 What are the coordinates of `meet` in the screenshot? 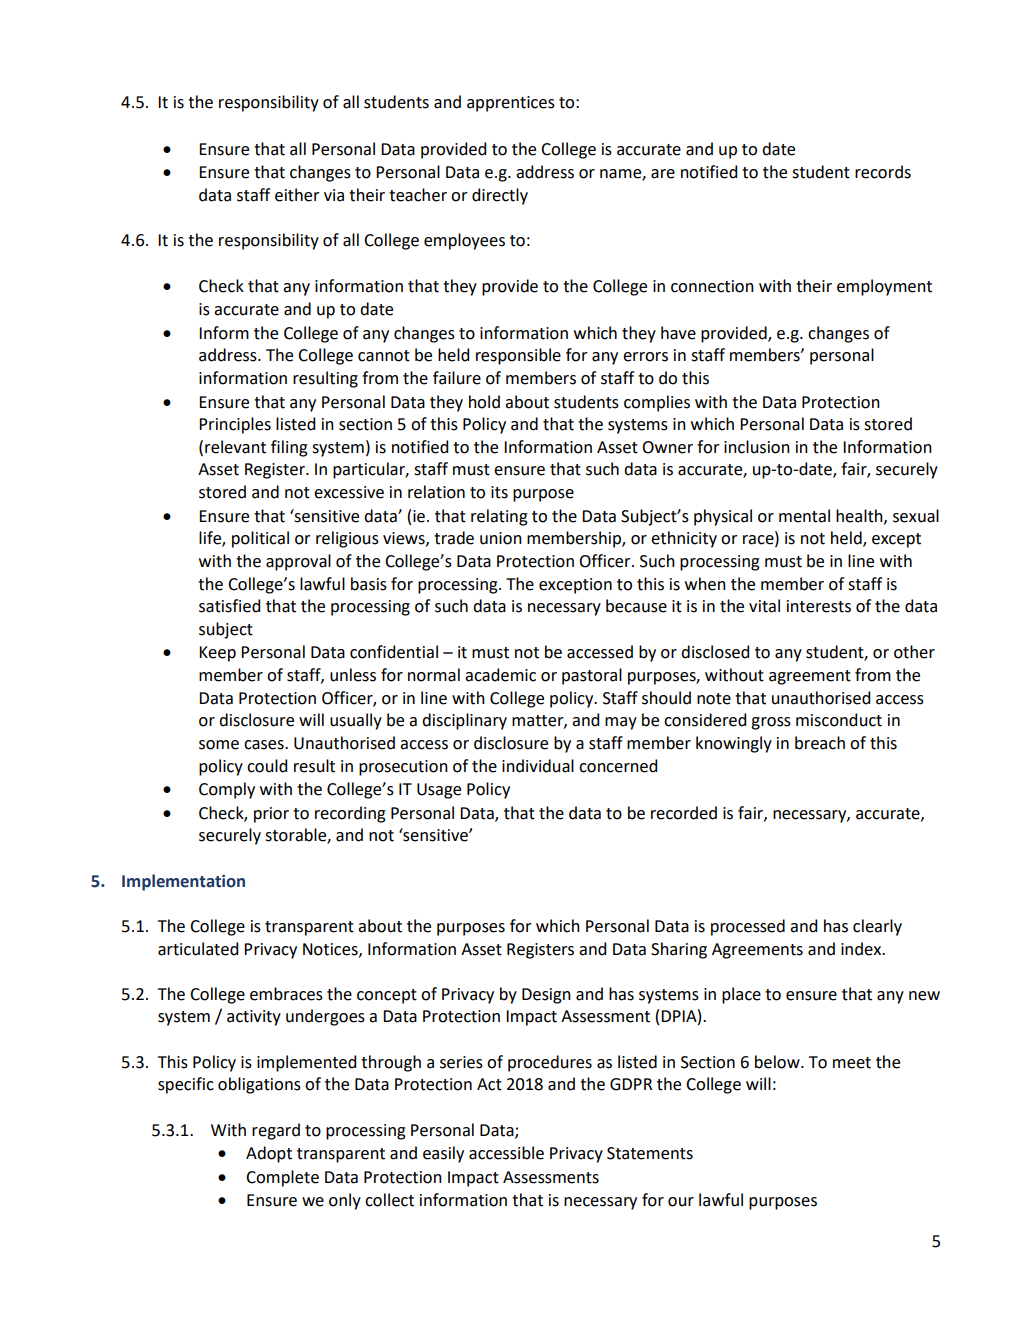 It's located at (852, 1063).
